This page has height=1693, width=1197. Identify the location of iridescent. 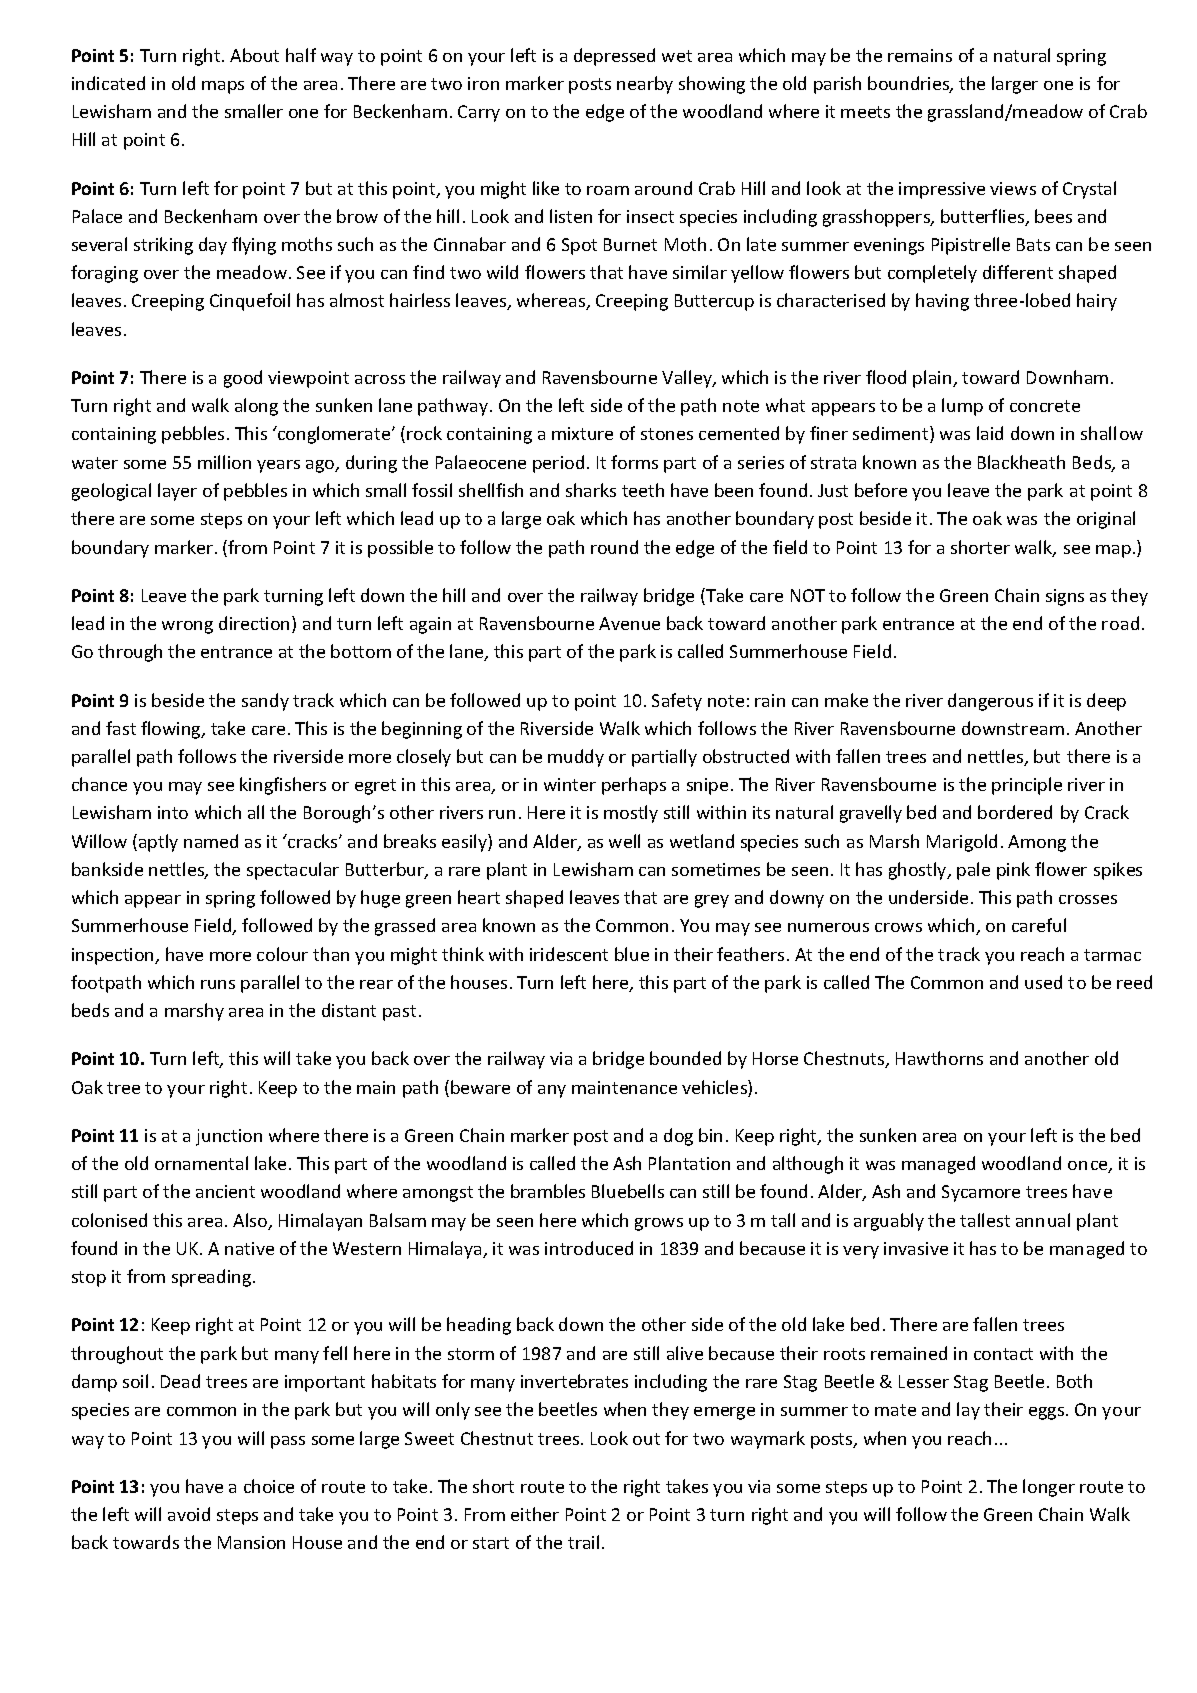
(569, 954).
